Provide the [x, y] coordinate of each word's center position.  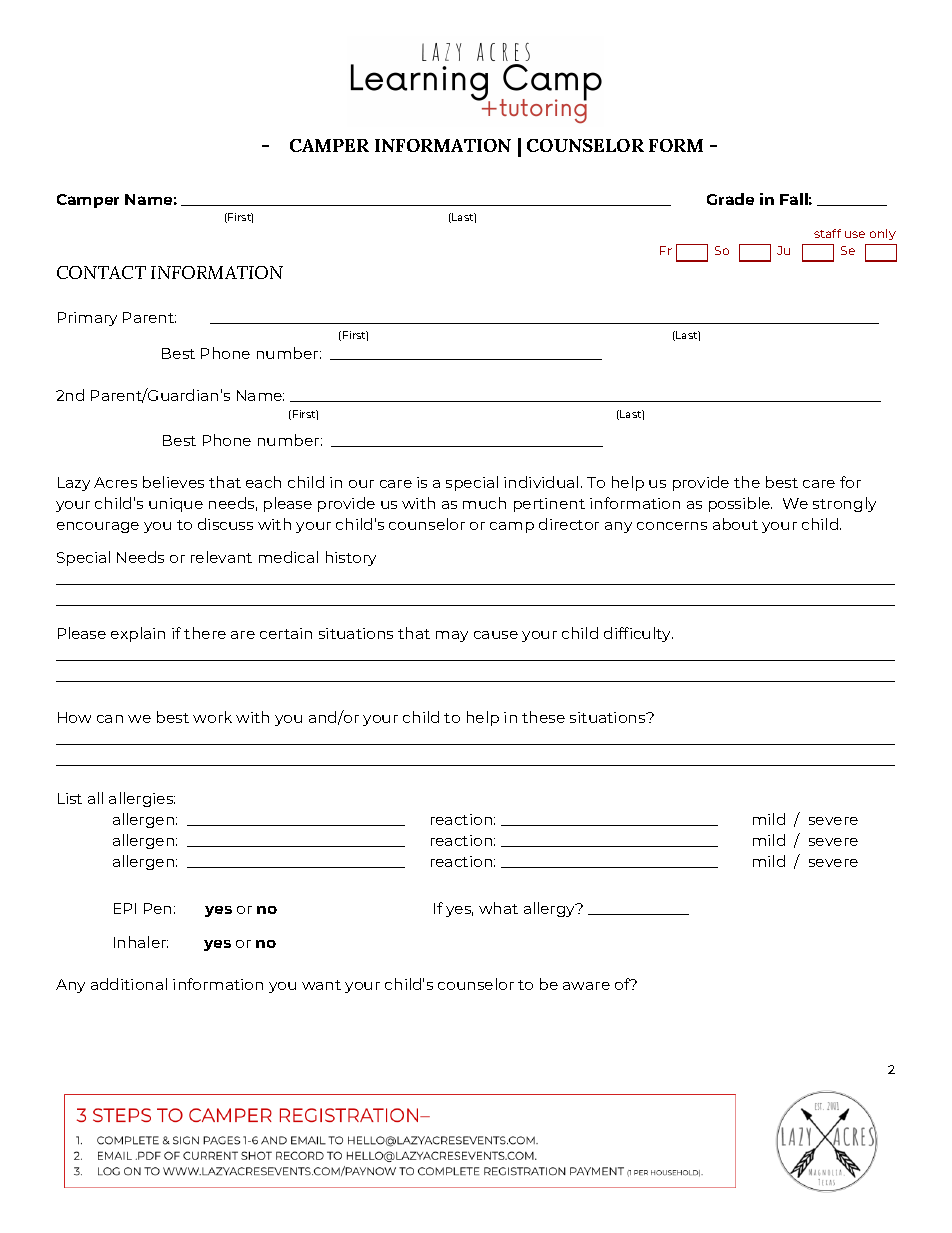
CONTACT [101, 272]
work [212, 717]
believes [173, 482]
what [498, 908]
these [543, 717]
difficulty [638, 634]
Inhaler [141, 942]
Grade [730, 199]
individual [541, 482]
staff [827, 233]
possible [740, 504]
